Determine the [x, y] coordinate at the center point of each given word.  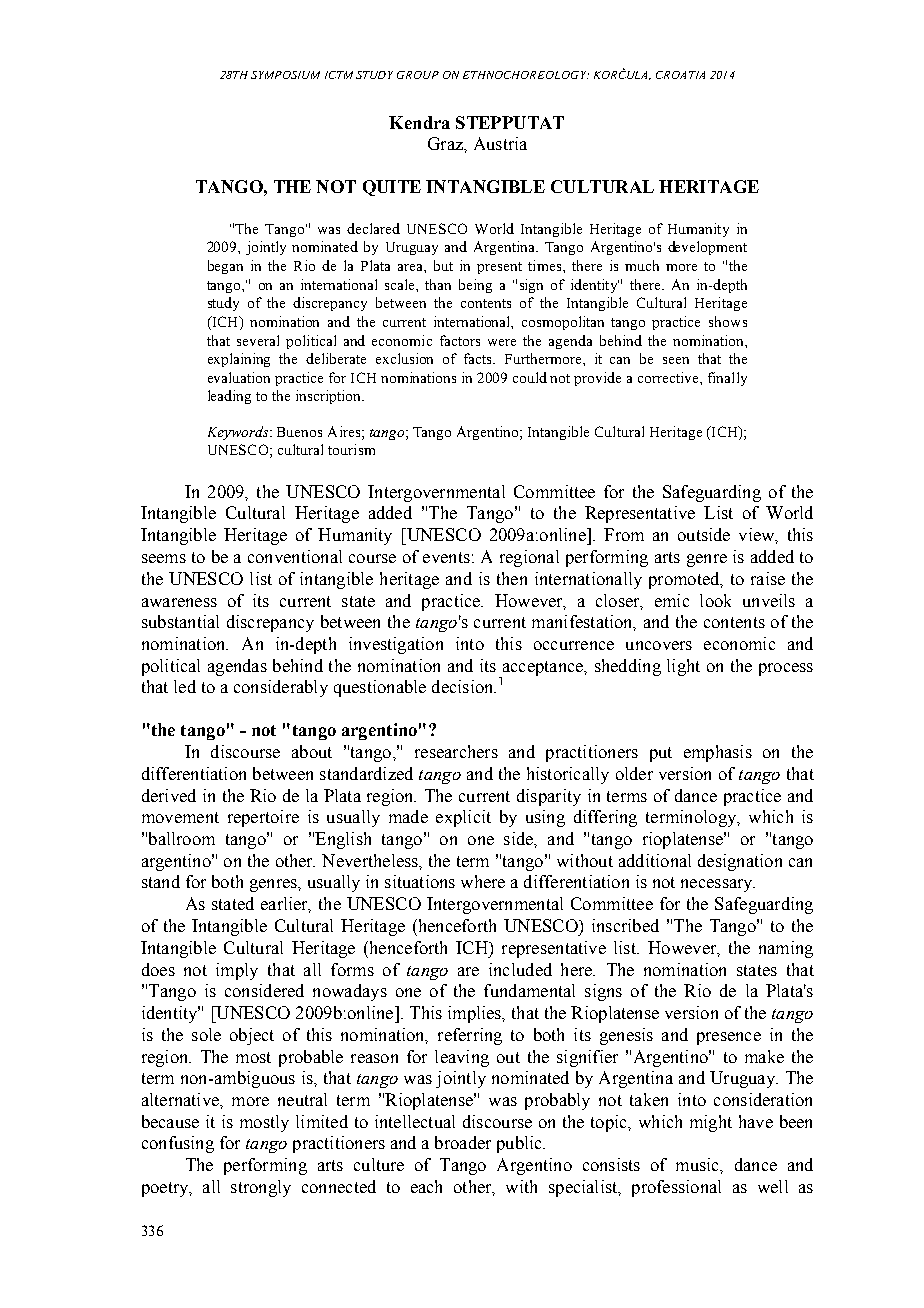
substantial [180, 621]
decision [464, 686]
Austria [500, 143]
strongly [261, 1188]
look [715, 600]
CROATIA [680, 75]
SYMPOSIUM [285, 75]
